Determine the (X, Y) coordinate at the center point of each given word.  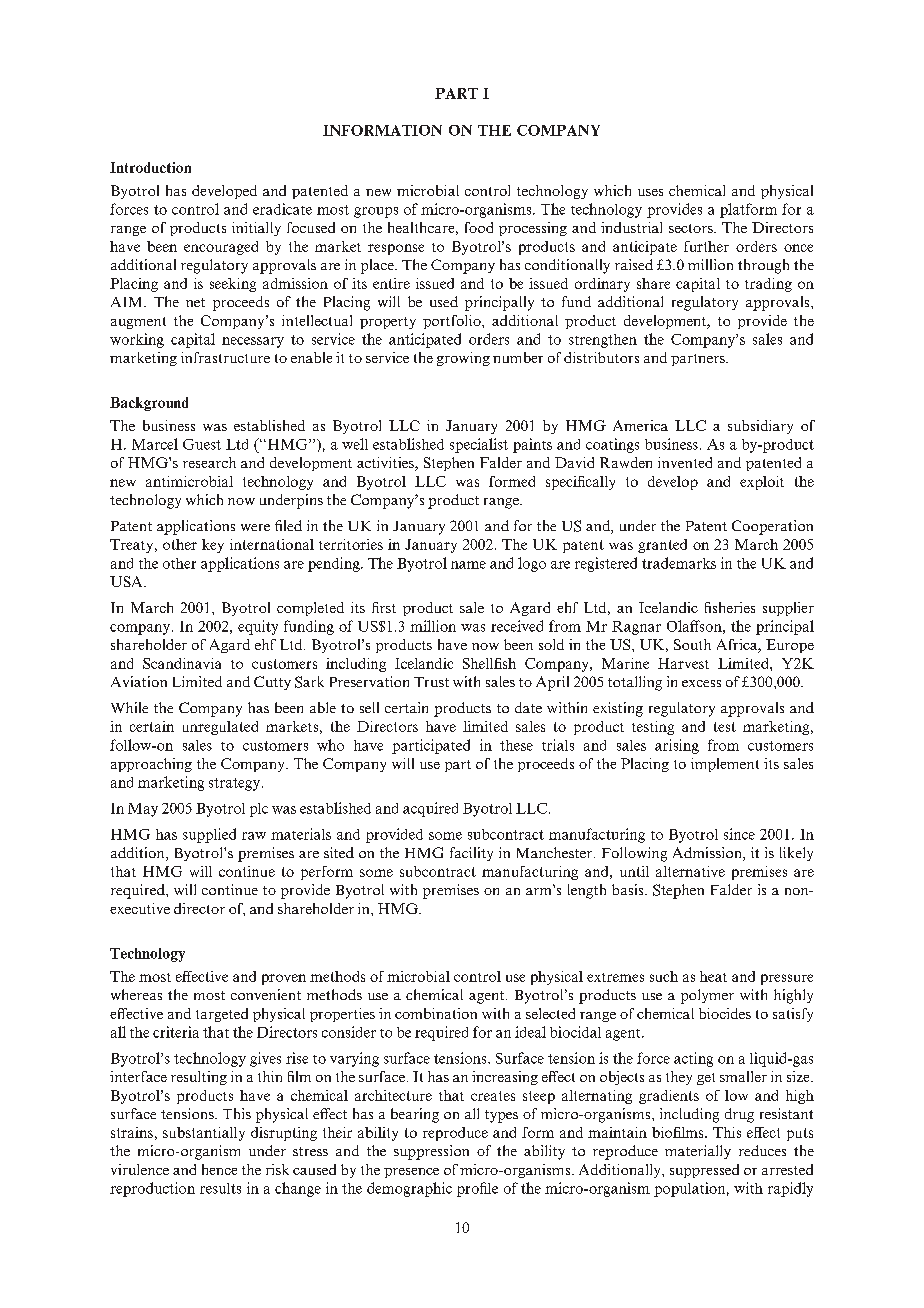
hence (219, 1169)
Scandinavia (182, 663)
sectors (692, 228)
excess (701, 683)
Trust (431, 682)
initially (256, 229)
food (479, 227)
